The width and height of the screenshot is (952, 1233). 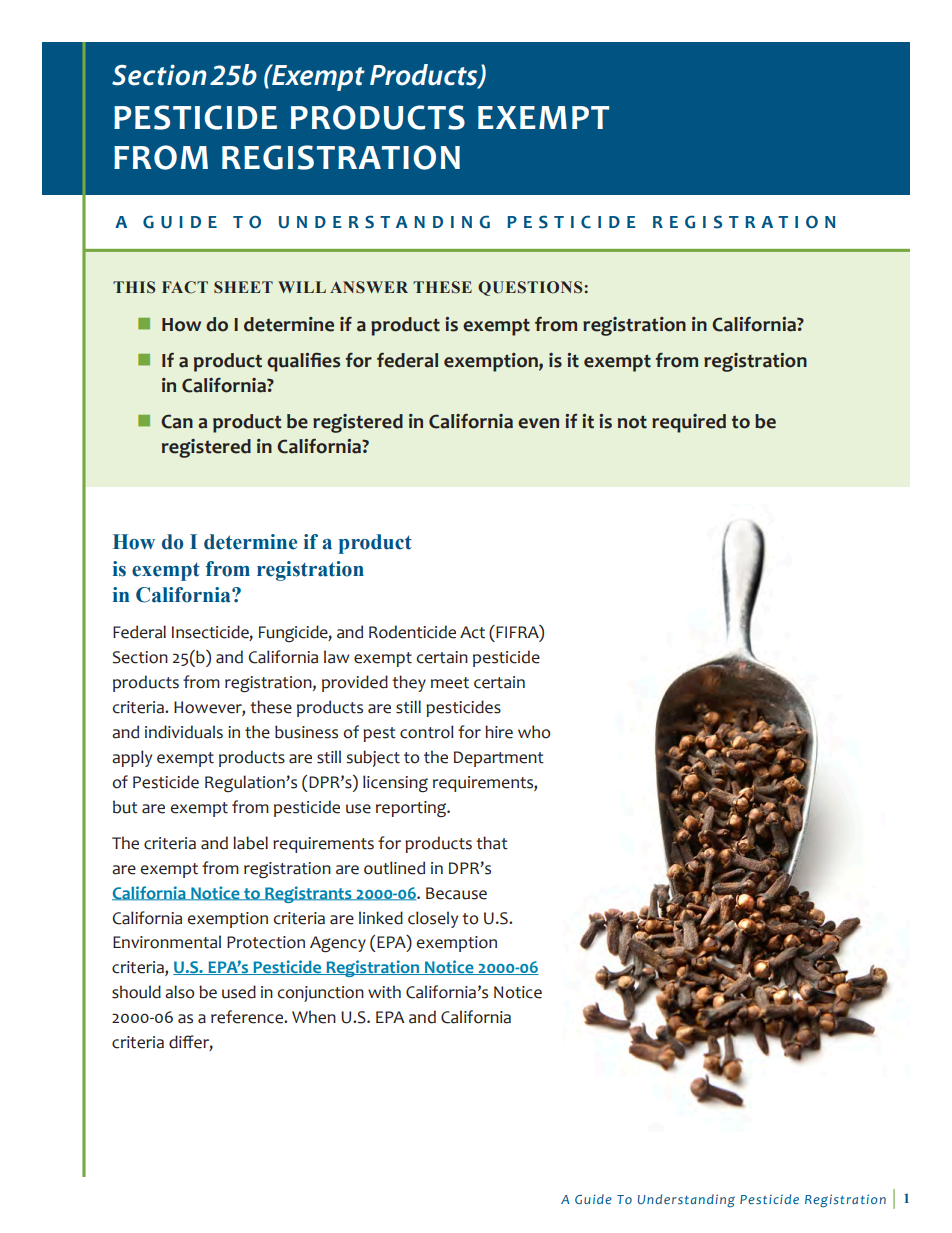 What do you see at coordinates (530, 288) in the screenshot?
I see `QUESTIONS` at bounding box center [530, 288].
